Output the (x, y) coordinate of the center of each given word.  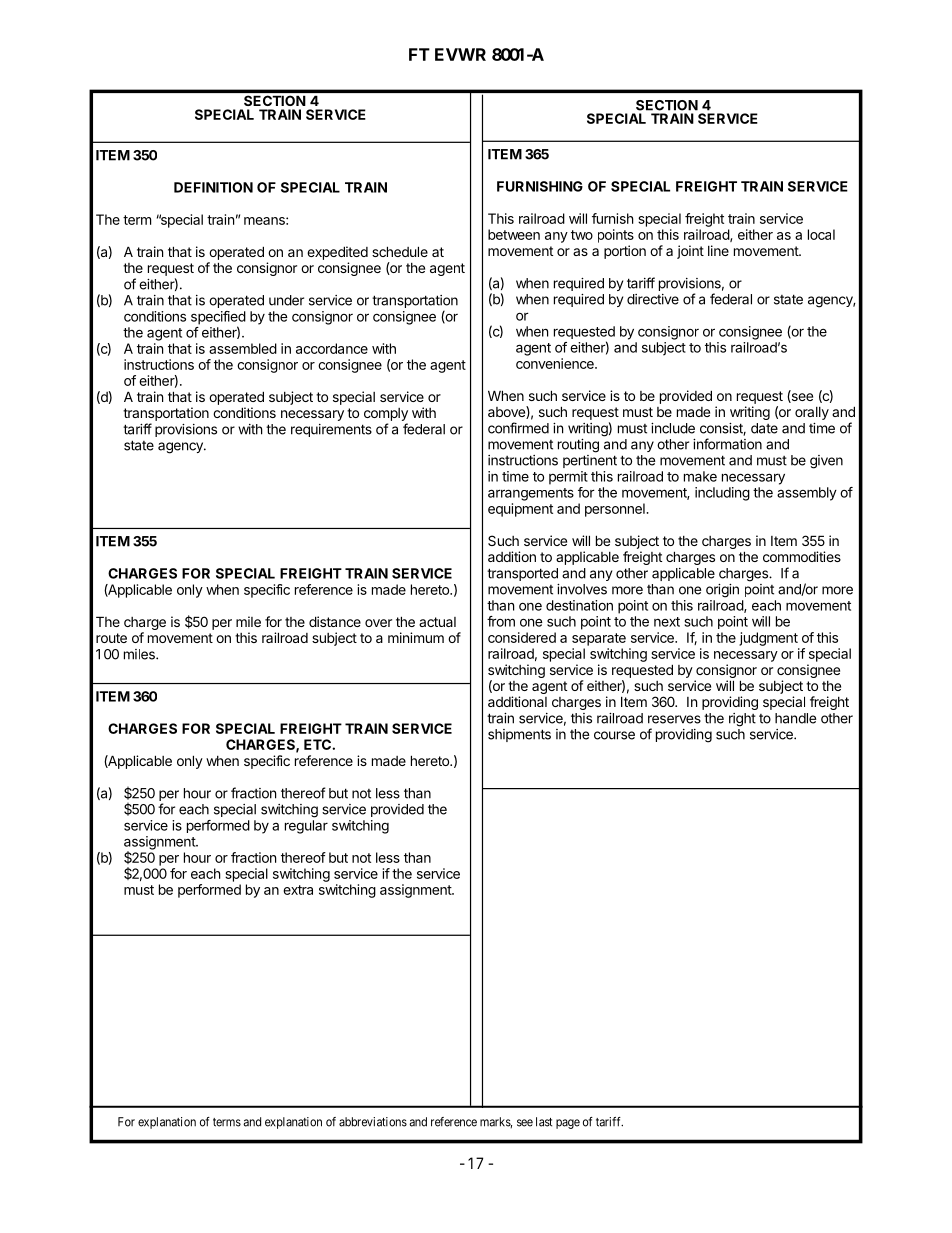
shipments (519, 735)
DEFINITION (213, 187)
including (722, 494)
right (742, 720)
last (544, 1122)
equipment (520, 510)
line (718, 250)
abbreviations (373, 1122)
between (514, 234)
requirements (331, 430)
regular (306, 827)
